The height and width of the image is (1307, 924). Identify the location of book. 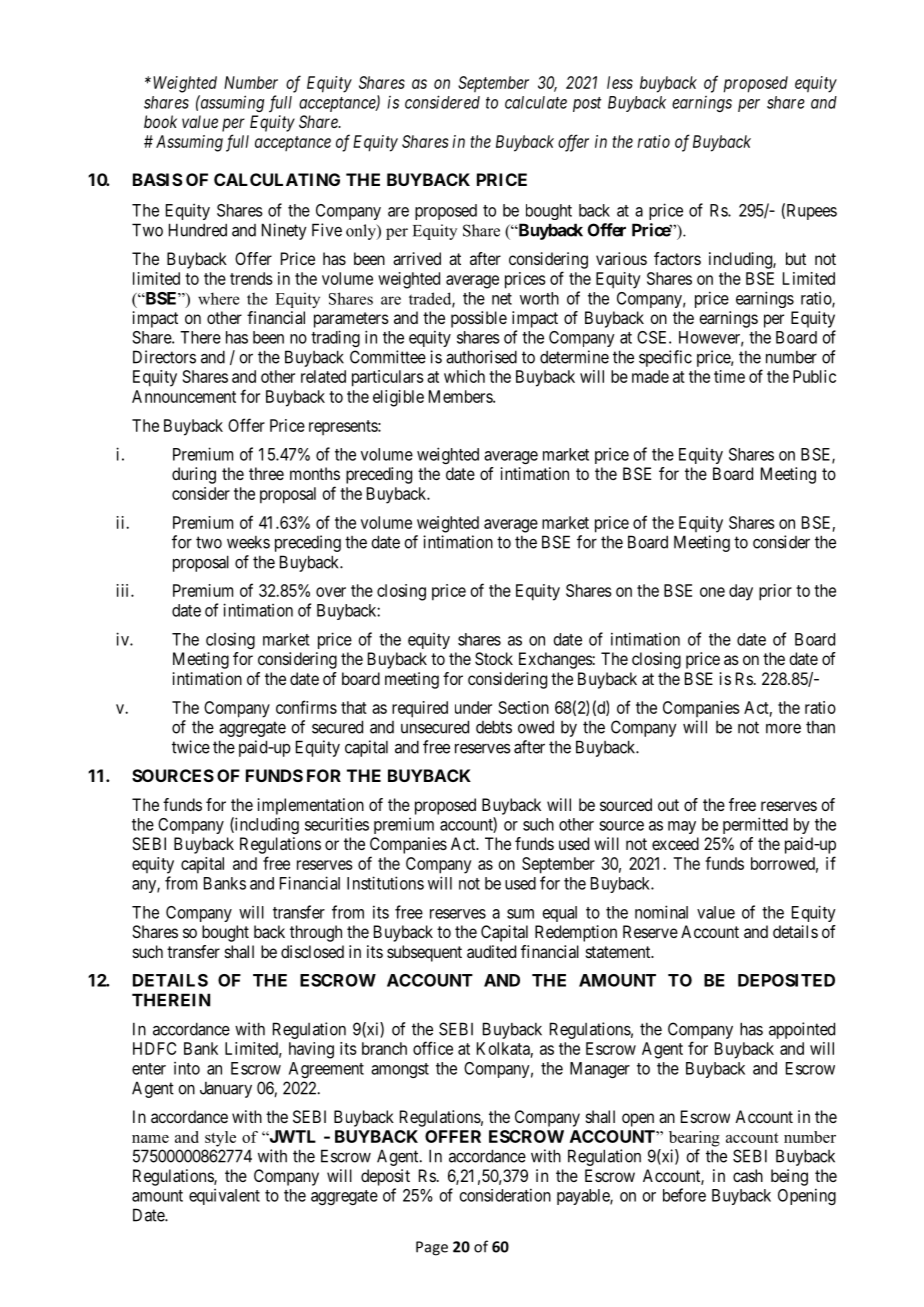
(160, 121).
